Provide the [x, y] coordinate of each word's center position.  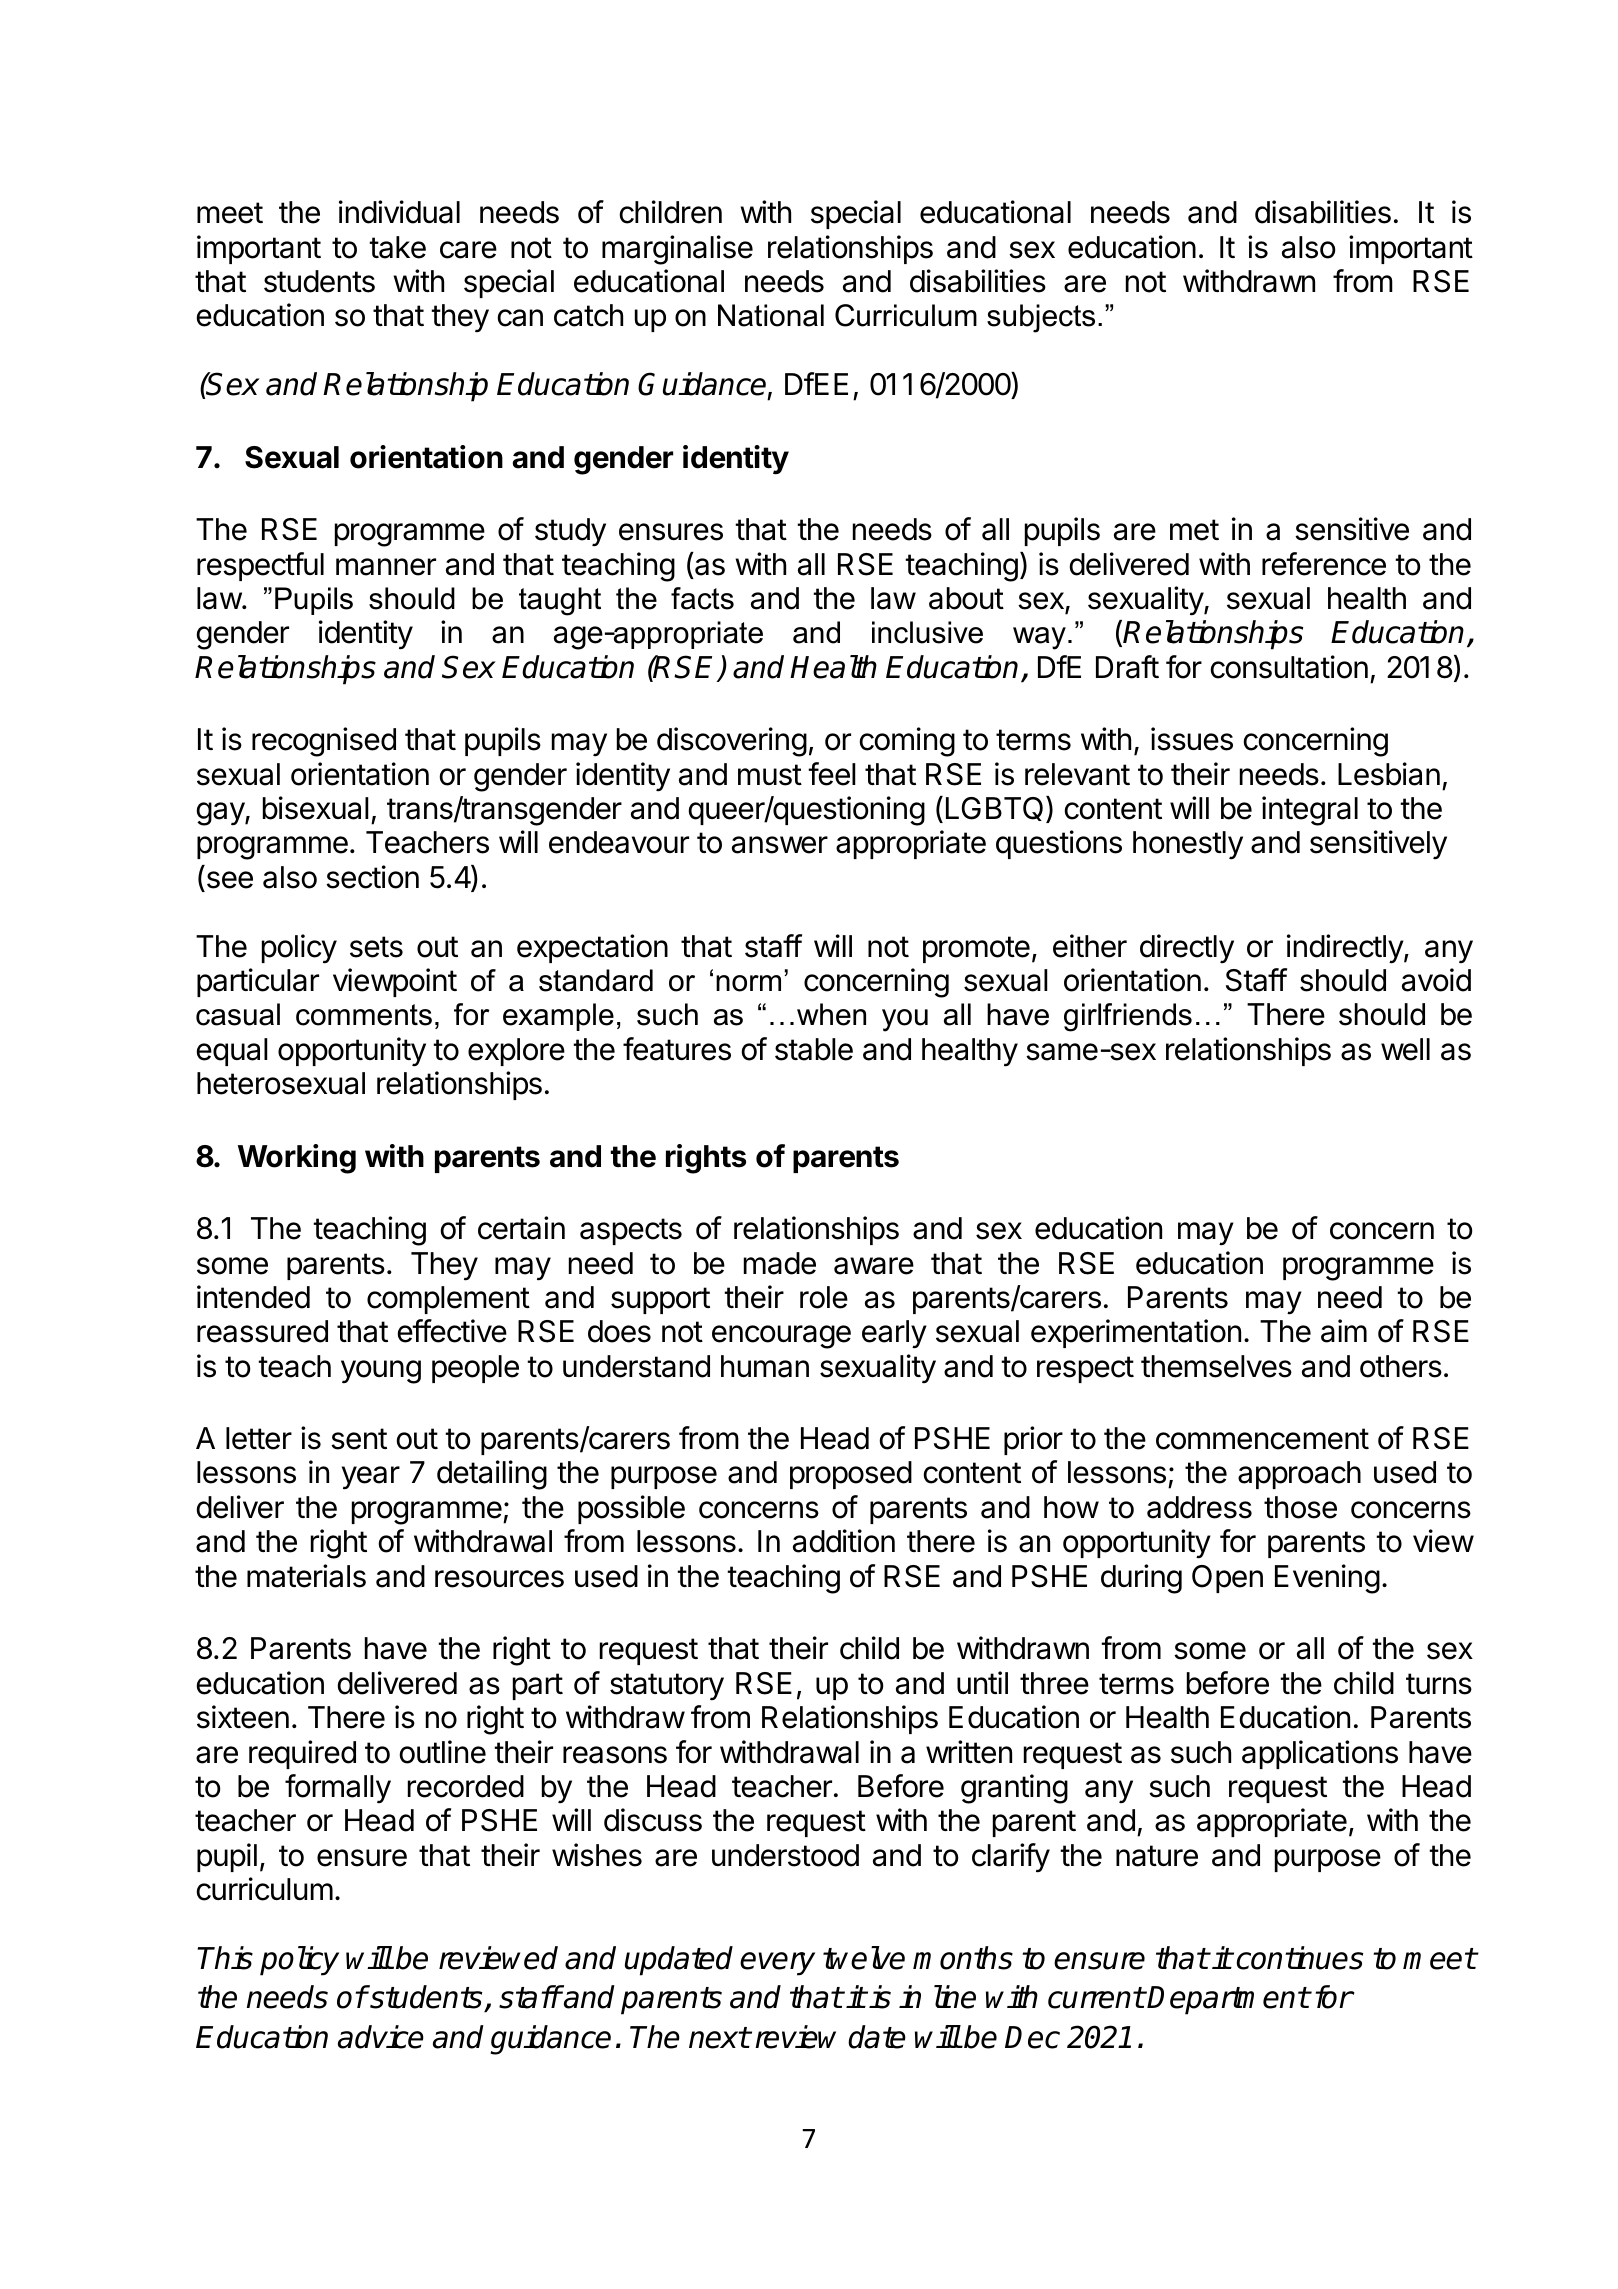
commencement [1262, 1439]
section [372, 877]
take [397, 247]
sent [359, 1439]
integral [1310, 811]
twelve [864, 1958]
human [765, 1366]
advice [381, 2037]
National [771, 315]
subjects [1041, 318]
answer [780, 845]
